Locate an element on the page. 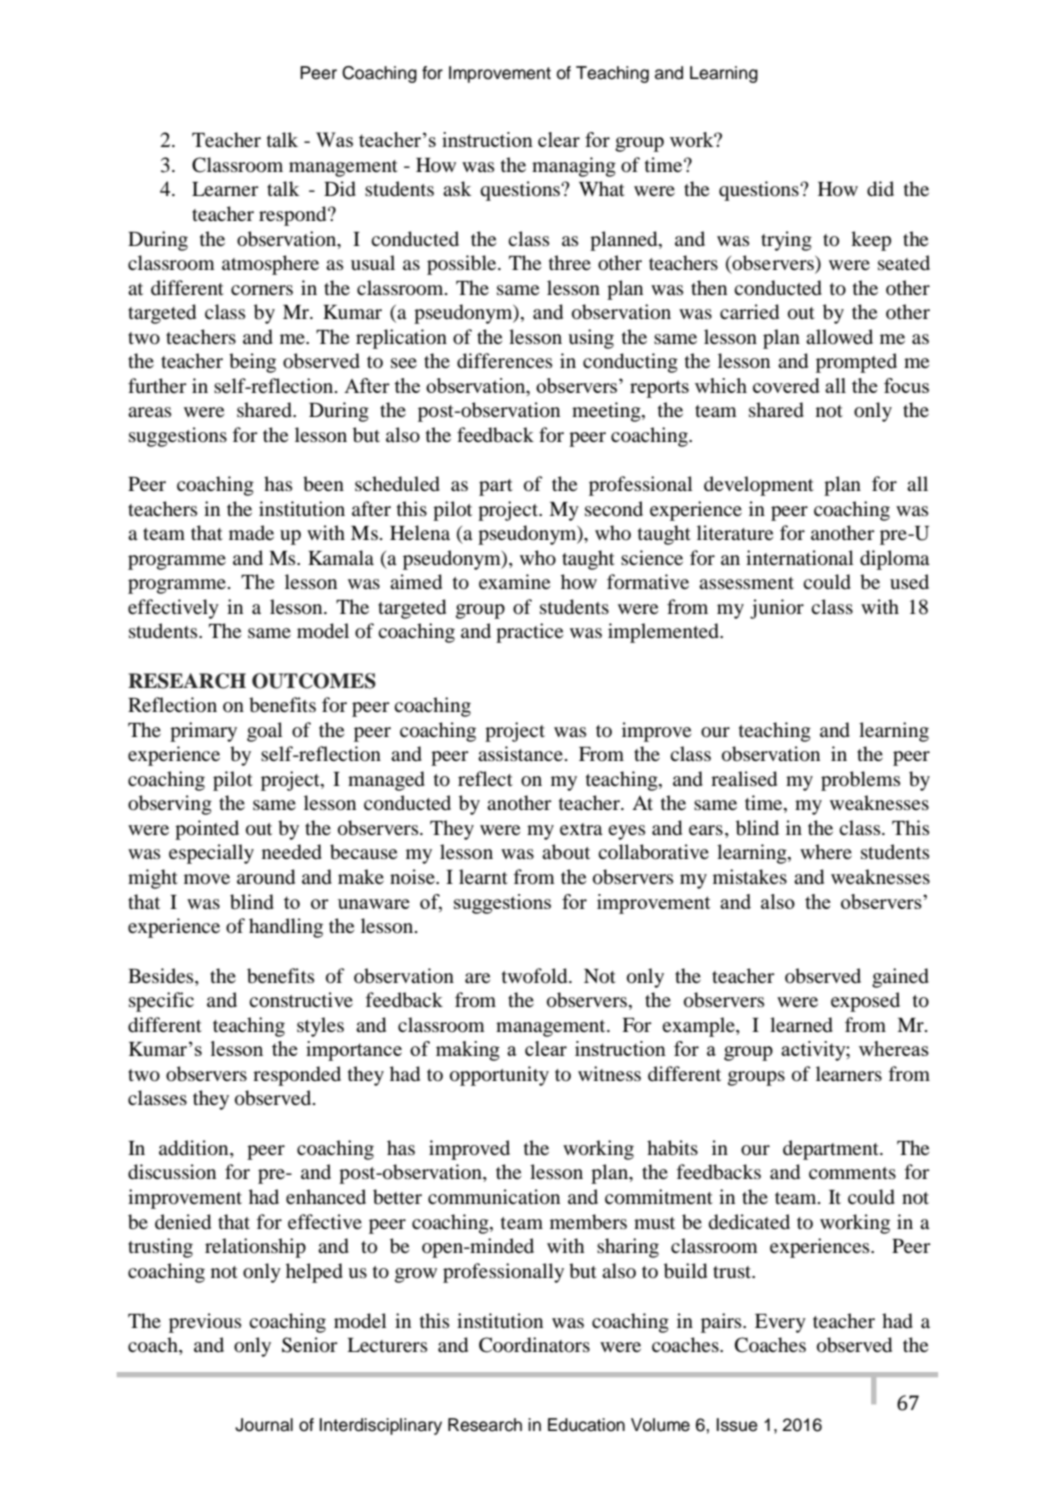 This image has width=1058, height=1498. atmosphere is located at coordinates (270, 265).
